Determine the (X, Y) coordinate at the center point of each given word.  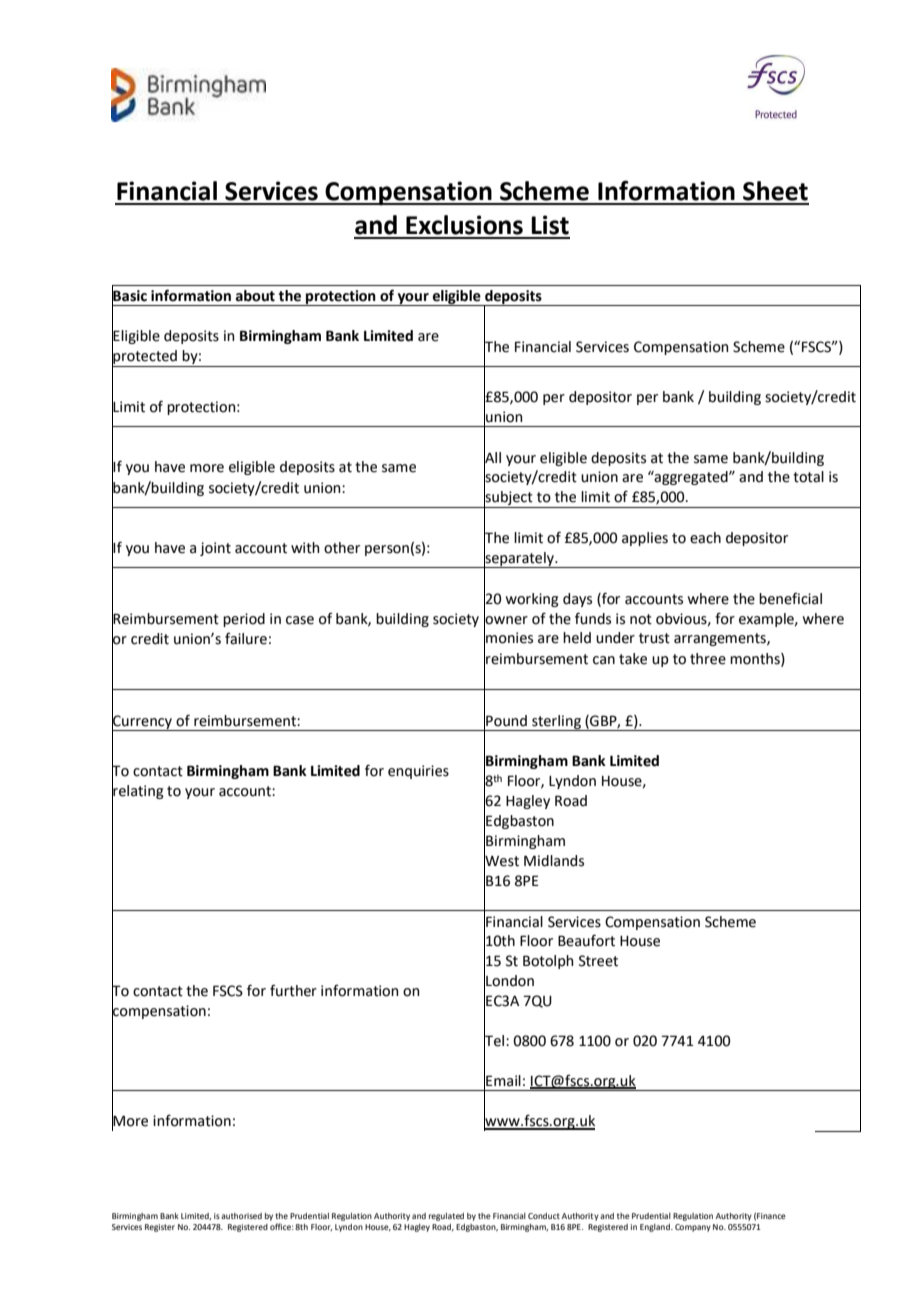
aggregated (691, 478)
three (708, 659)
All (492, 457)
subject (509, 498)
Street (598, 961)
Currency (143, 722)
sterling (556, 723)
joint (215, 549)
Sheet (775, 191)
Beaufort (586, 940)
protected (145, 357)
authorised (241, 1216)
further (293, 991)
